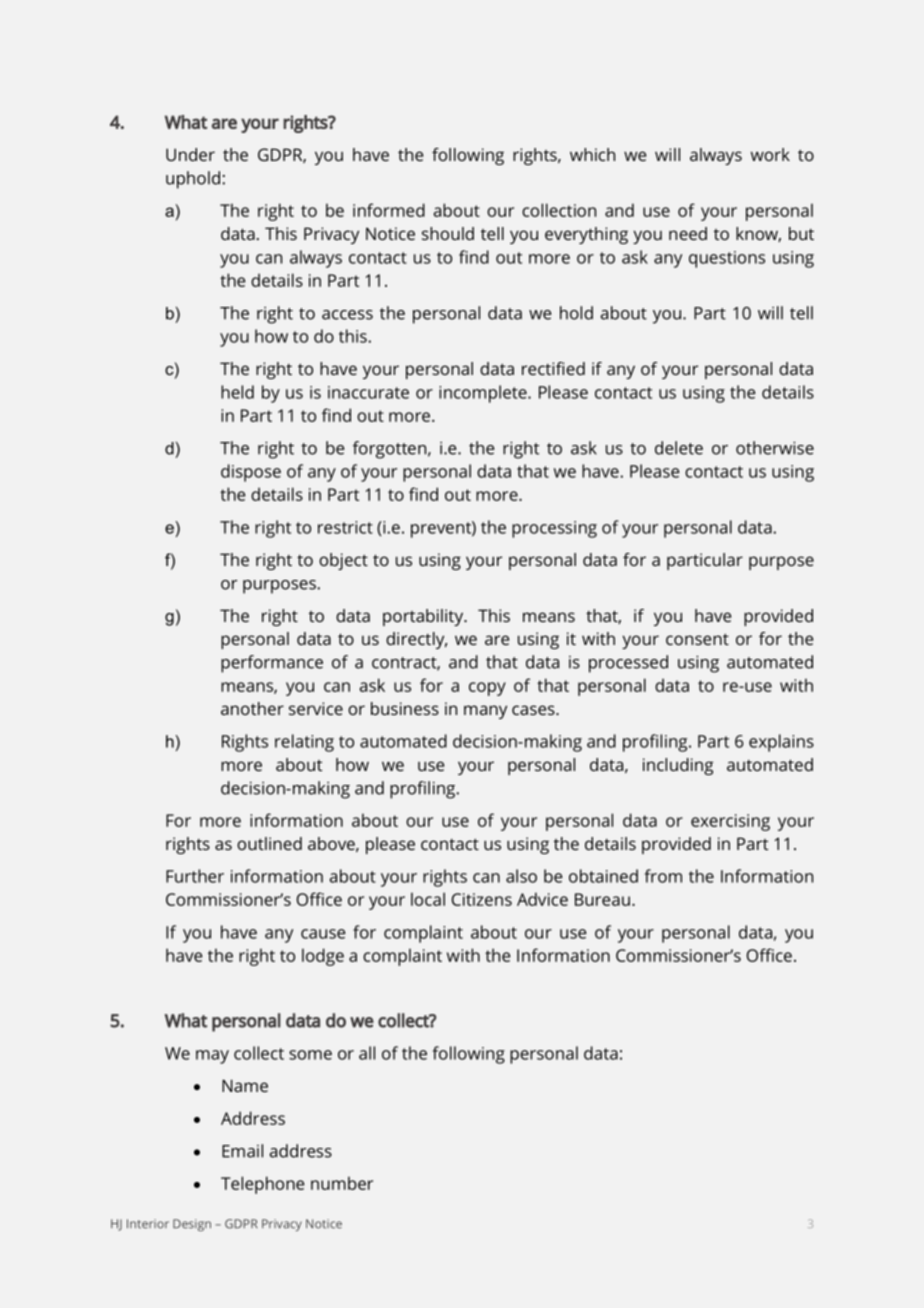 This screenshot has height=1308, width=924. What do you see at coordinates (554, 529) in the screenshot?
I see `processing` at bounding box center [554, 529].
